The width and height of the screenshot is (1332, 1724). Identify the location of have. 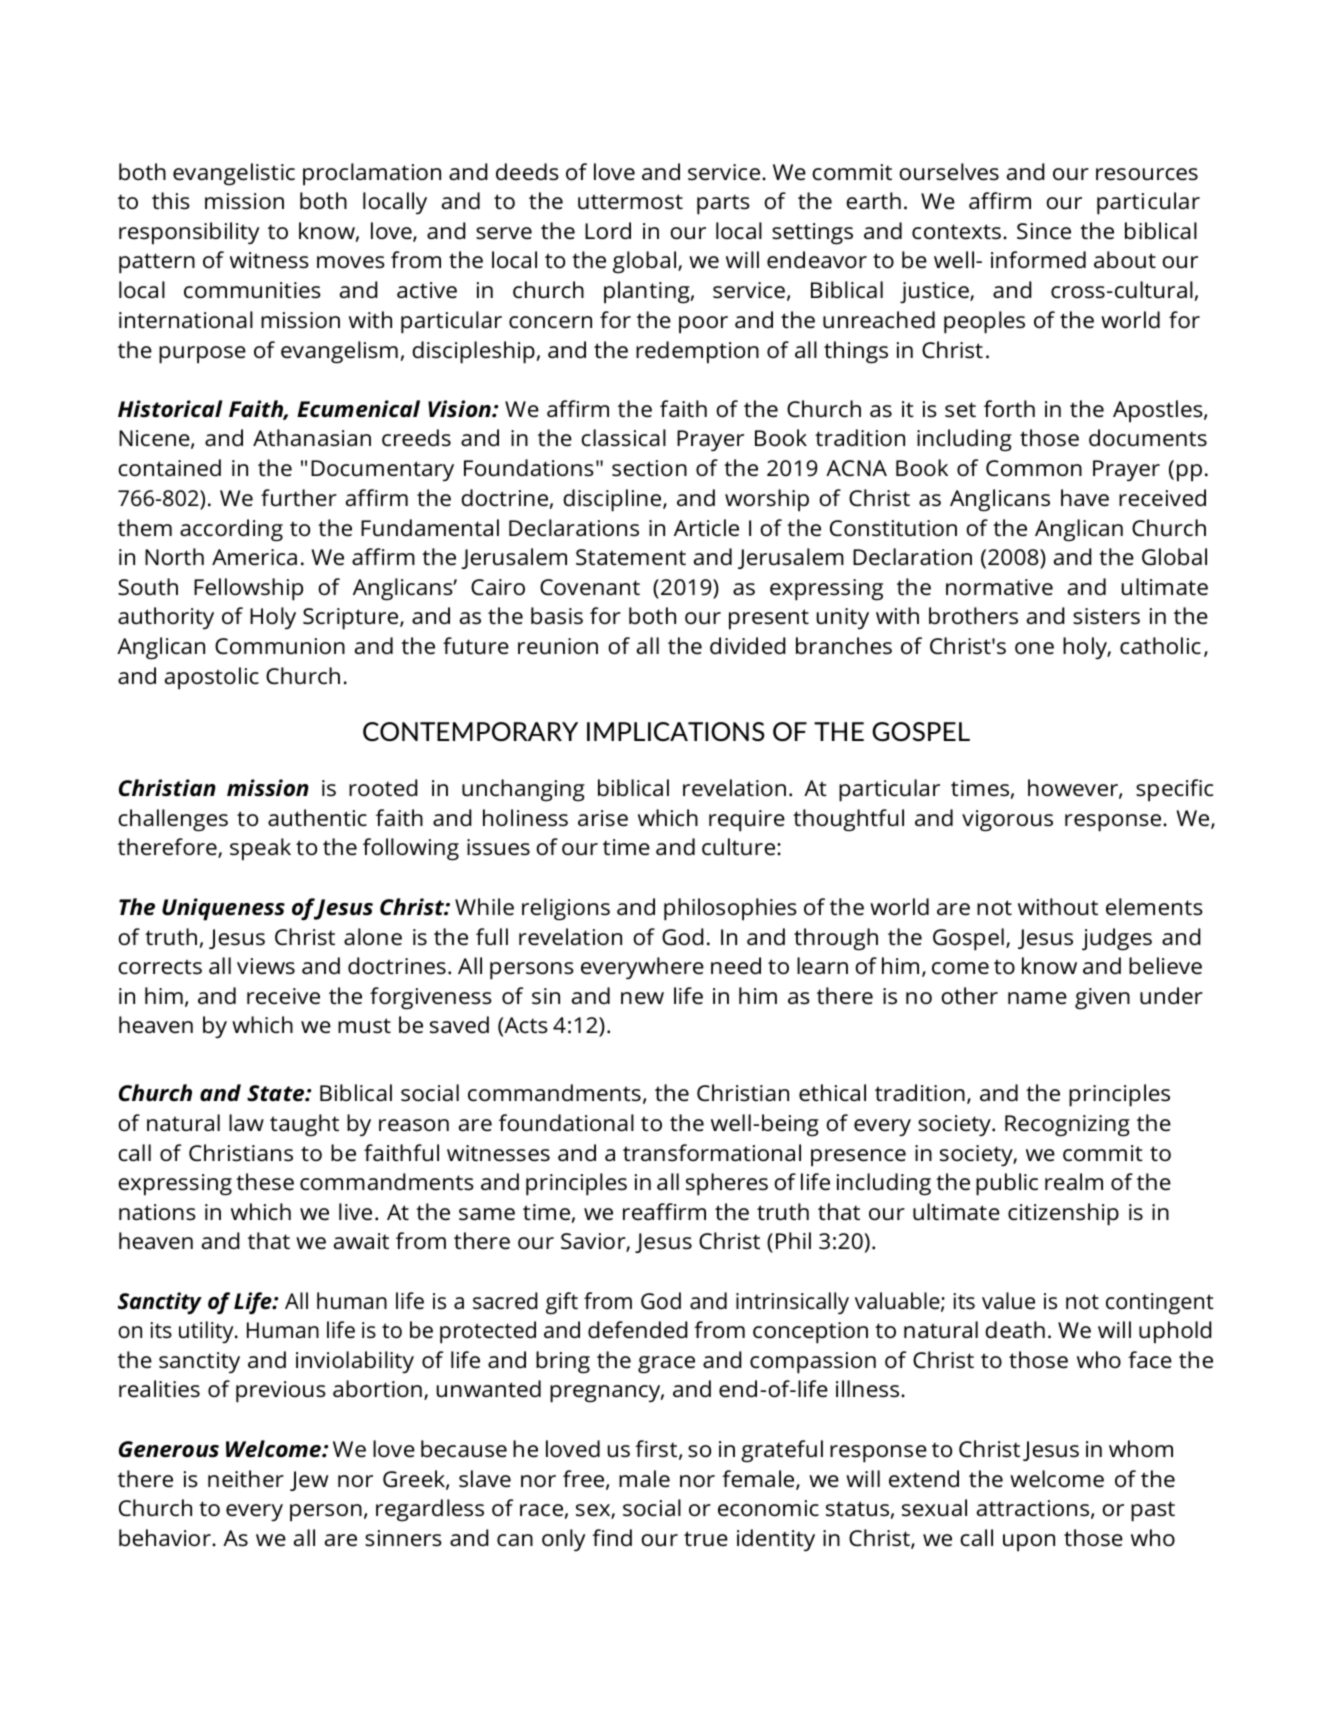
(1085, 498).
